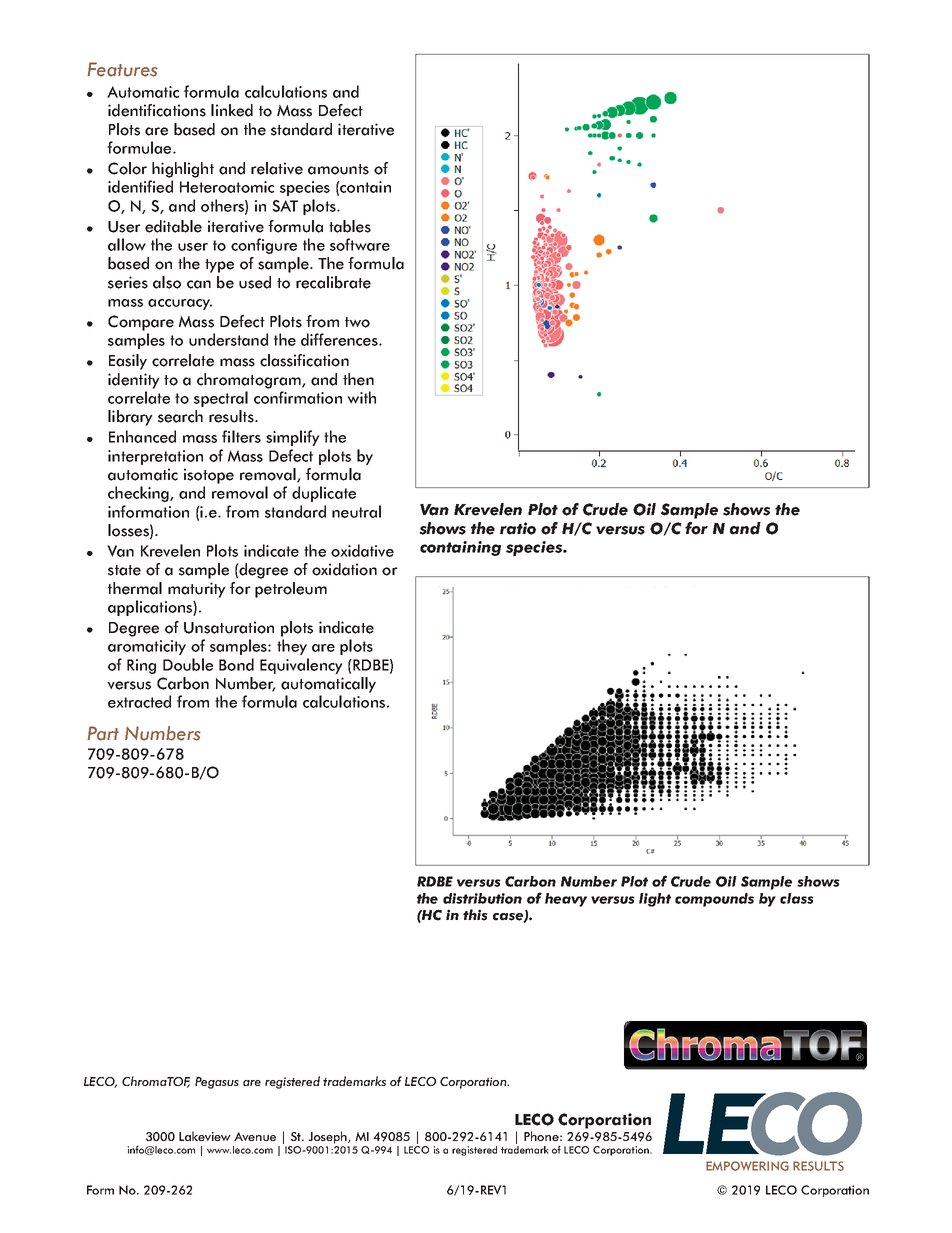  Describe the element at coordinates (338, 169) in the document. I see `amounts` at that location.
